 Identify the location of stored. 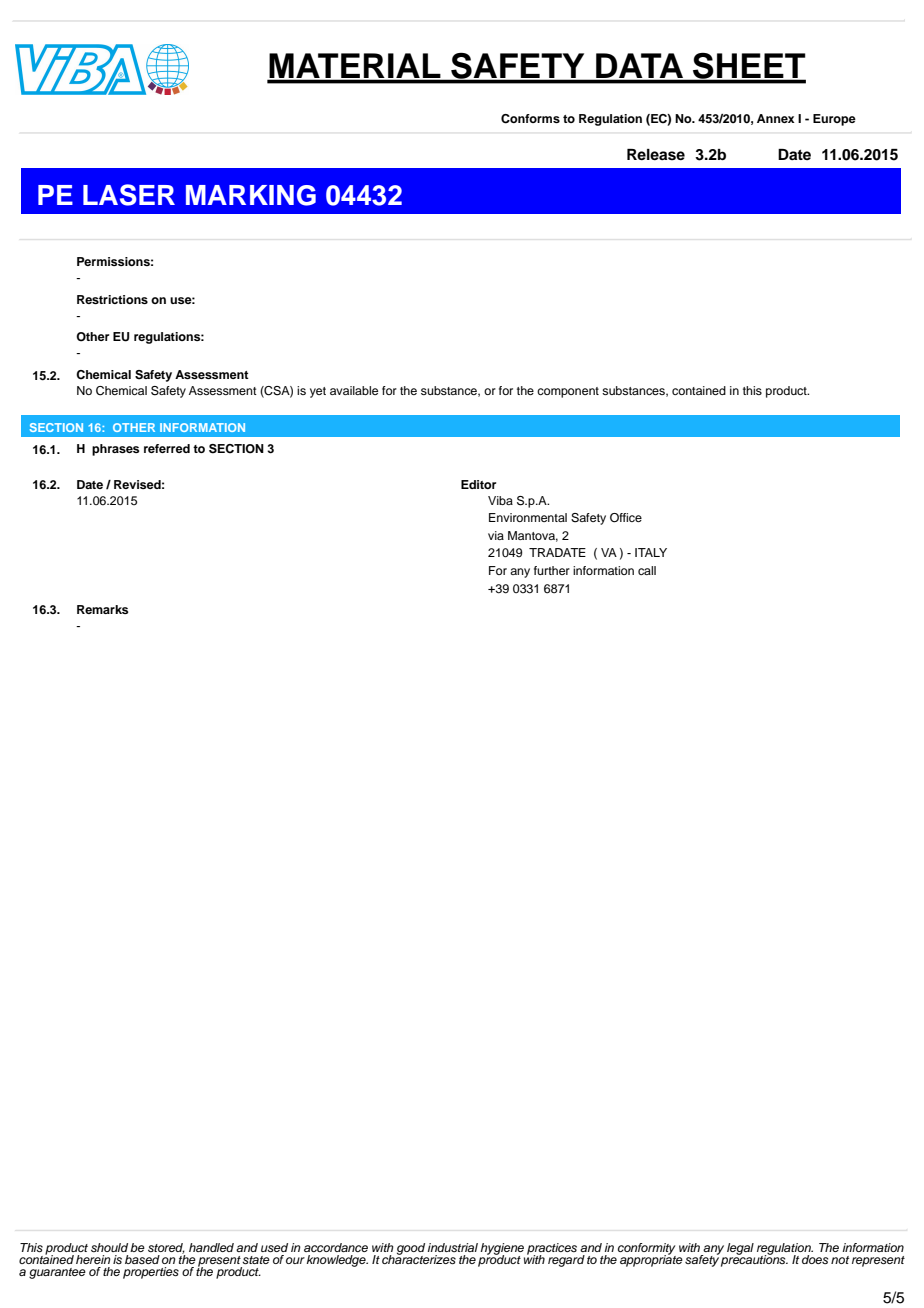
(166, 1248).
